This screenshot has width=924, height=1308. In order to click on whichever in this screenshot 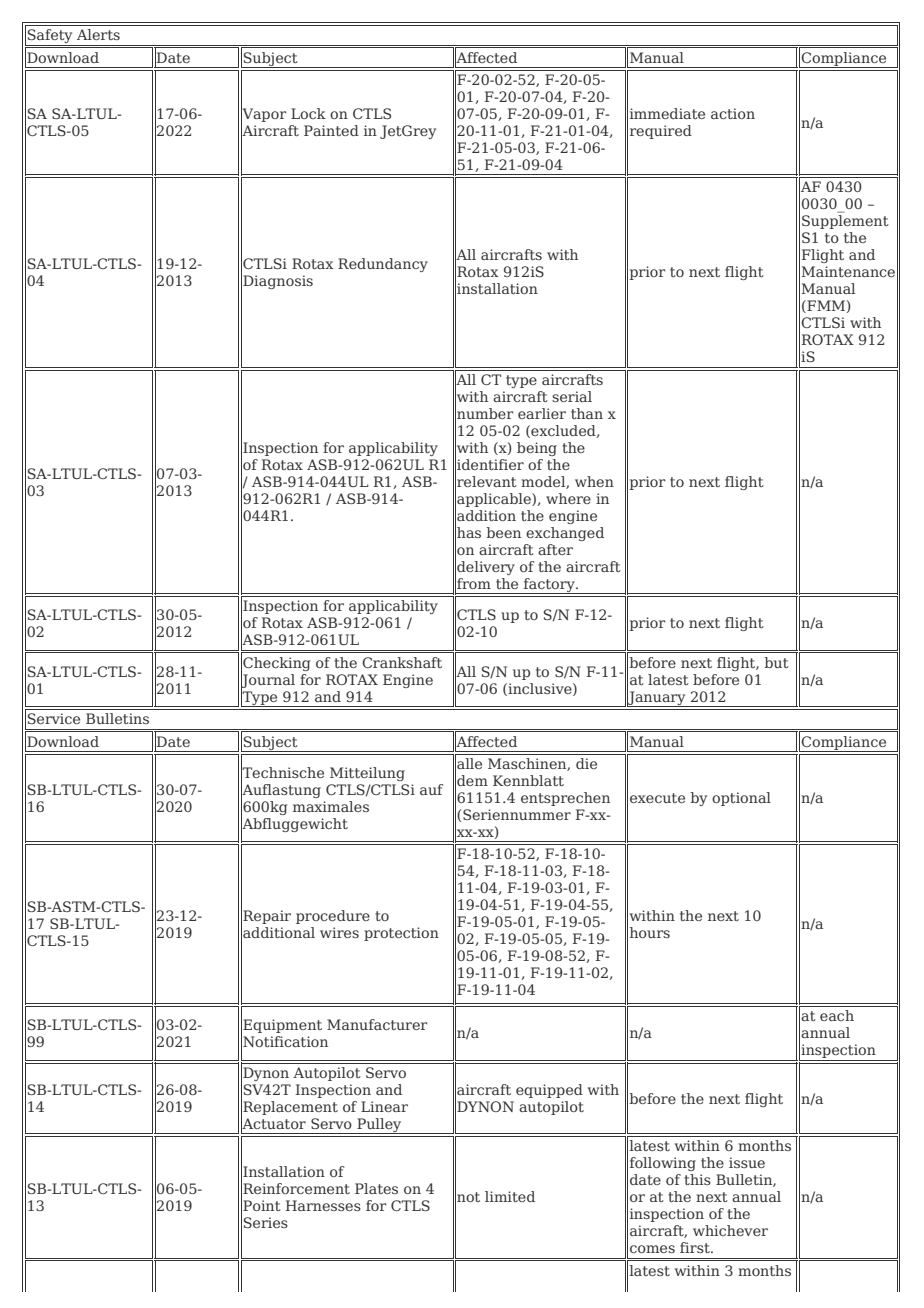, I will do `click(730, 1230)`.
